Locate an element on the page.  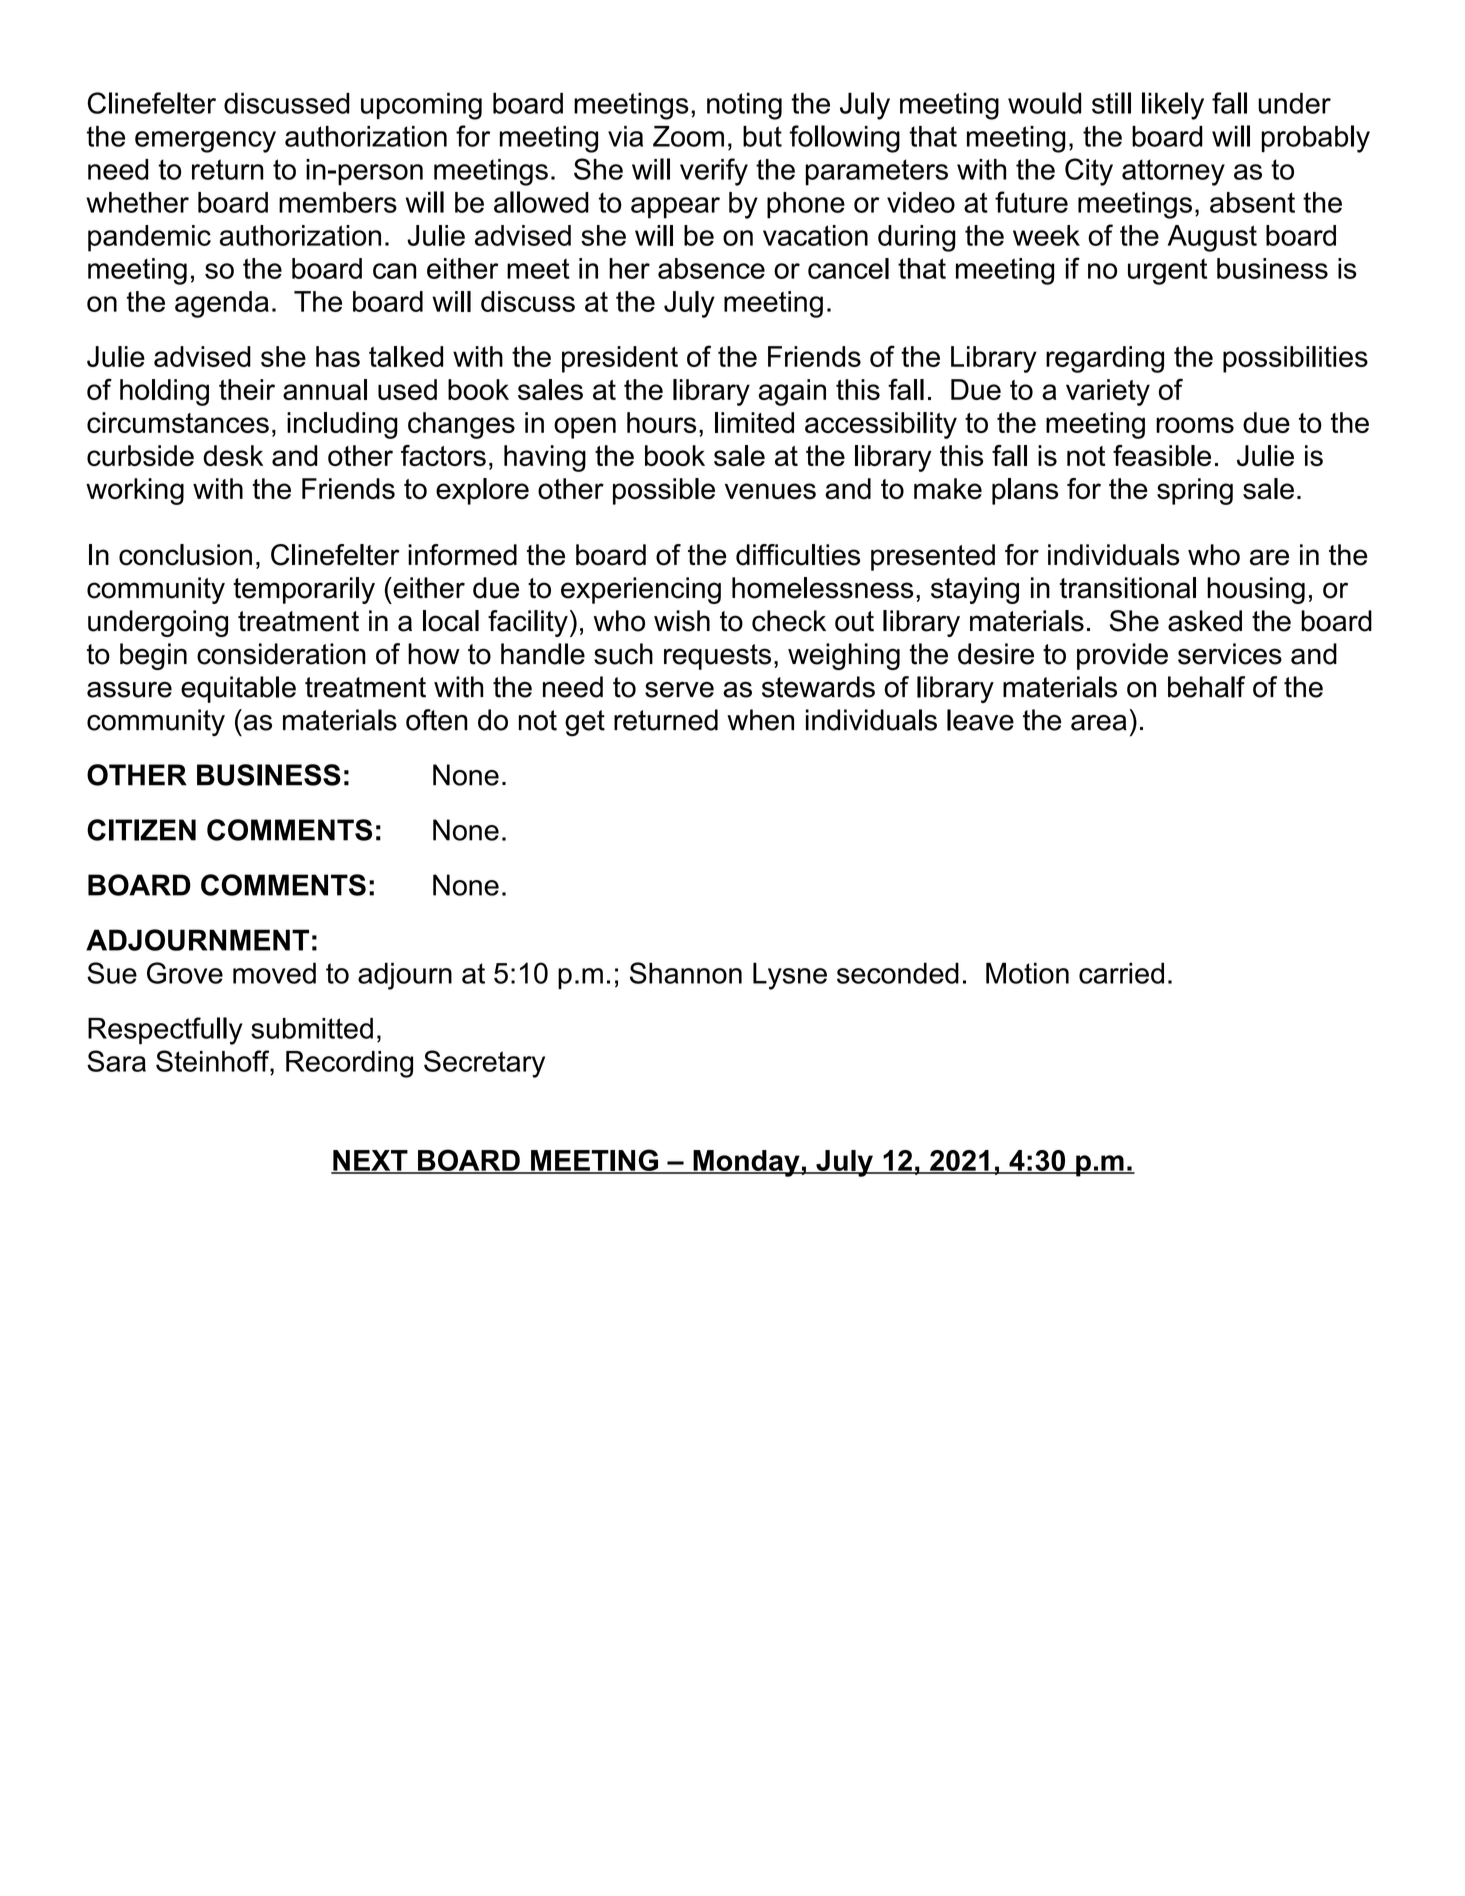
Monday is located at coordinates (746, 1163).
